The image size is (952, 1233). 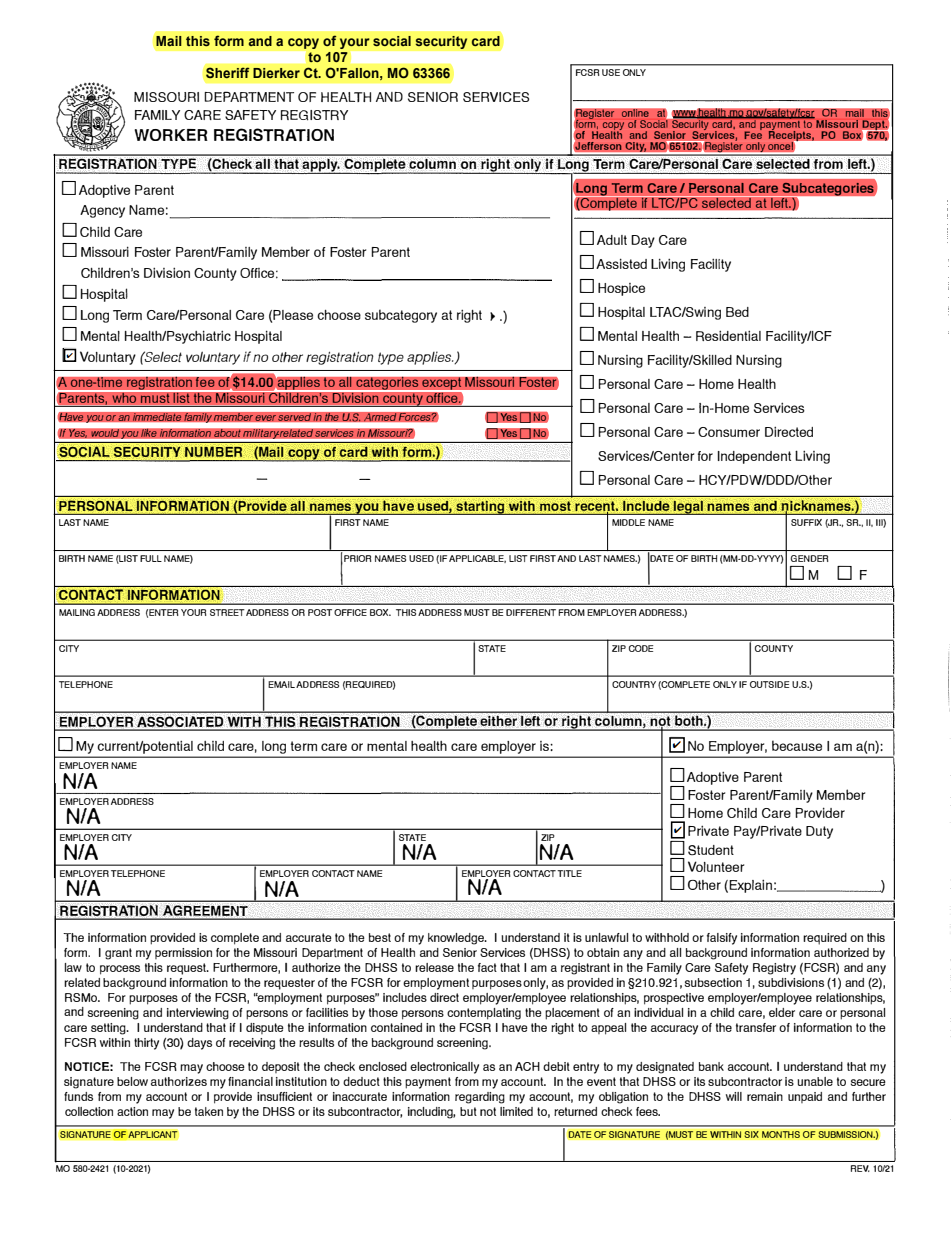 I want to click on Volunteer, so click(x=716, y=866).
